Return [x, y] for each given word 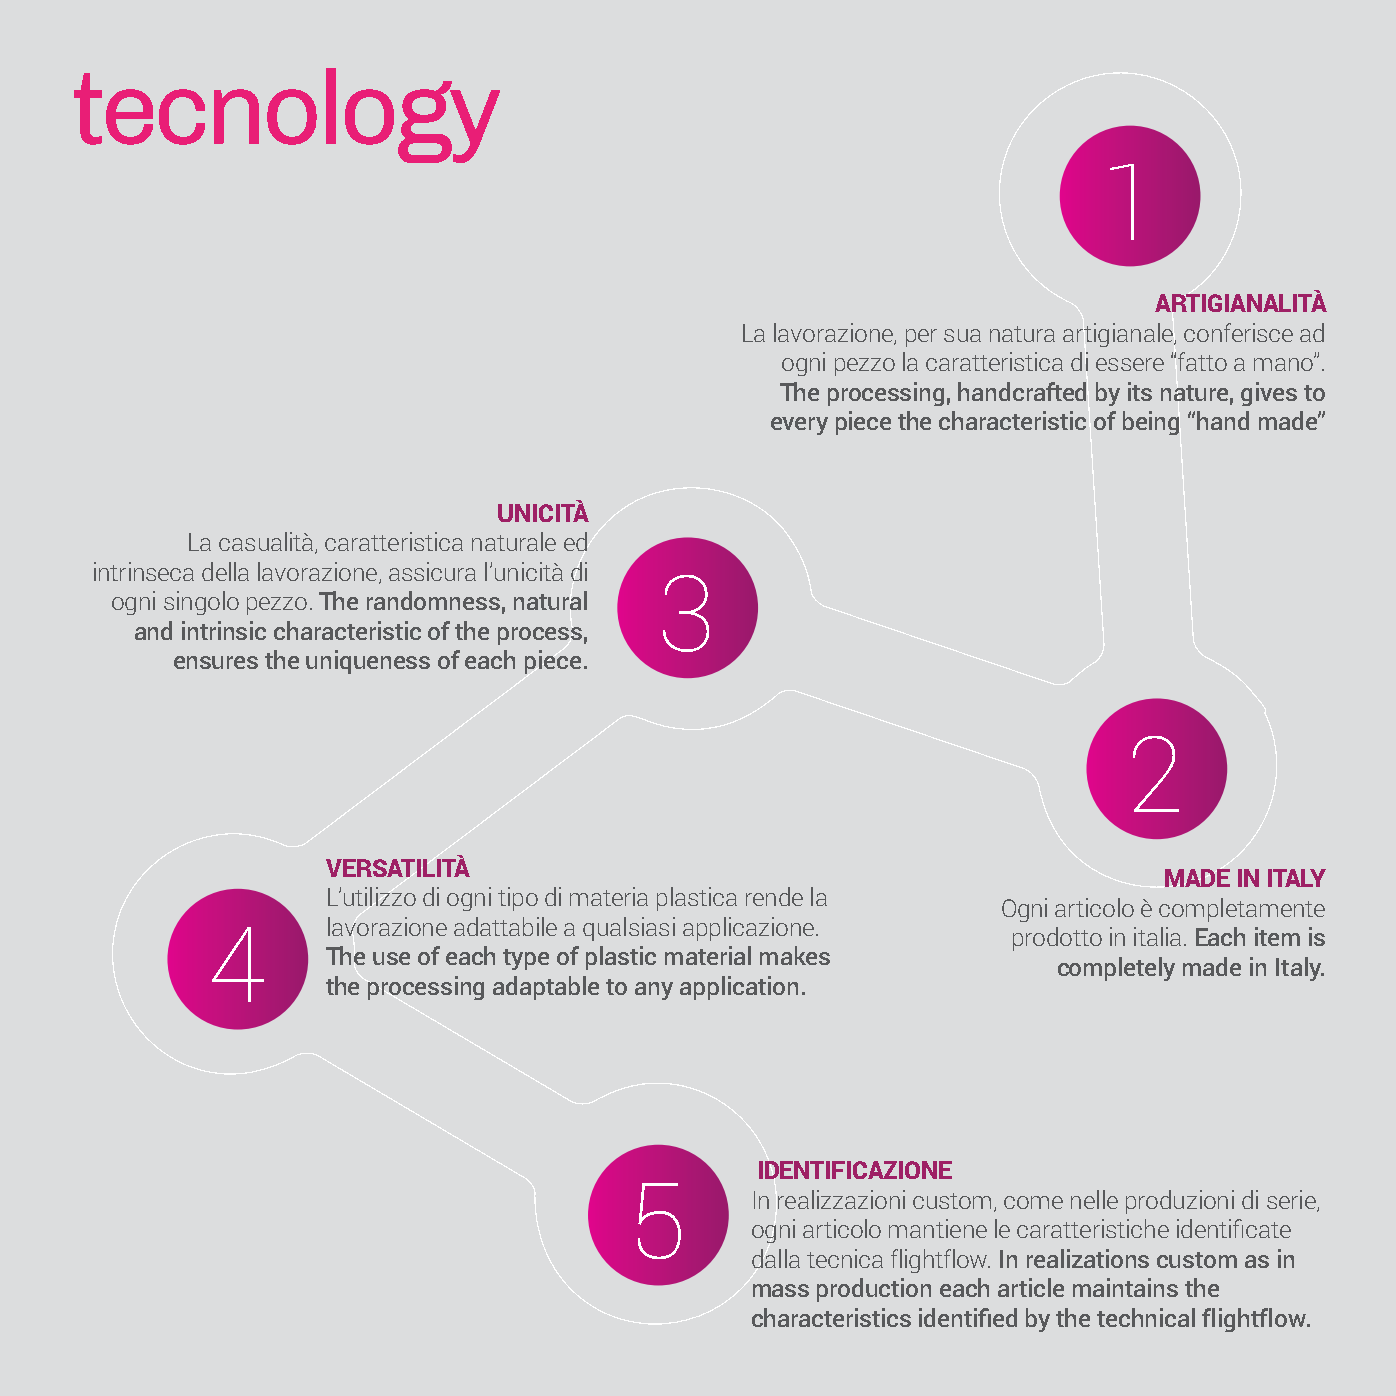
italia [1157, 936]
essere [1130, 364]
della [225, 571]
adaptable [546, 988]
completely [1116, 969]
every [799, 426]
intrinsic [224, 630]
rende [774, 896]
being [1151, 423]
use [391, 958]
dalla [776, 1258]
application [739, 988]
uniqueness [368, 662]
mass [781, 1290]
